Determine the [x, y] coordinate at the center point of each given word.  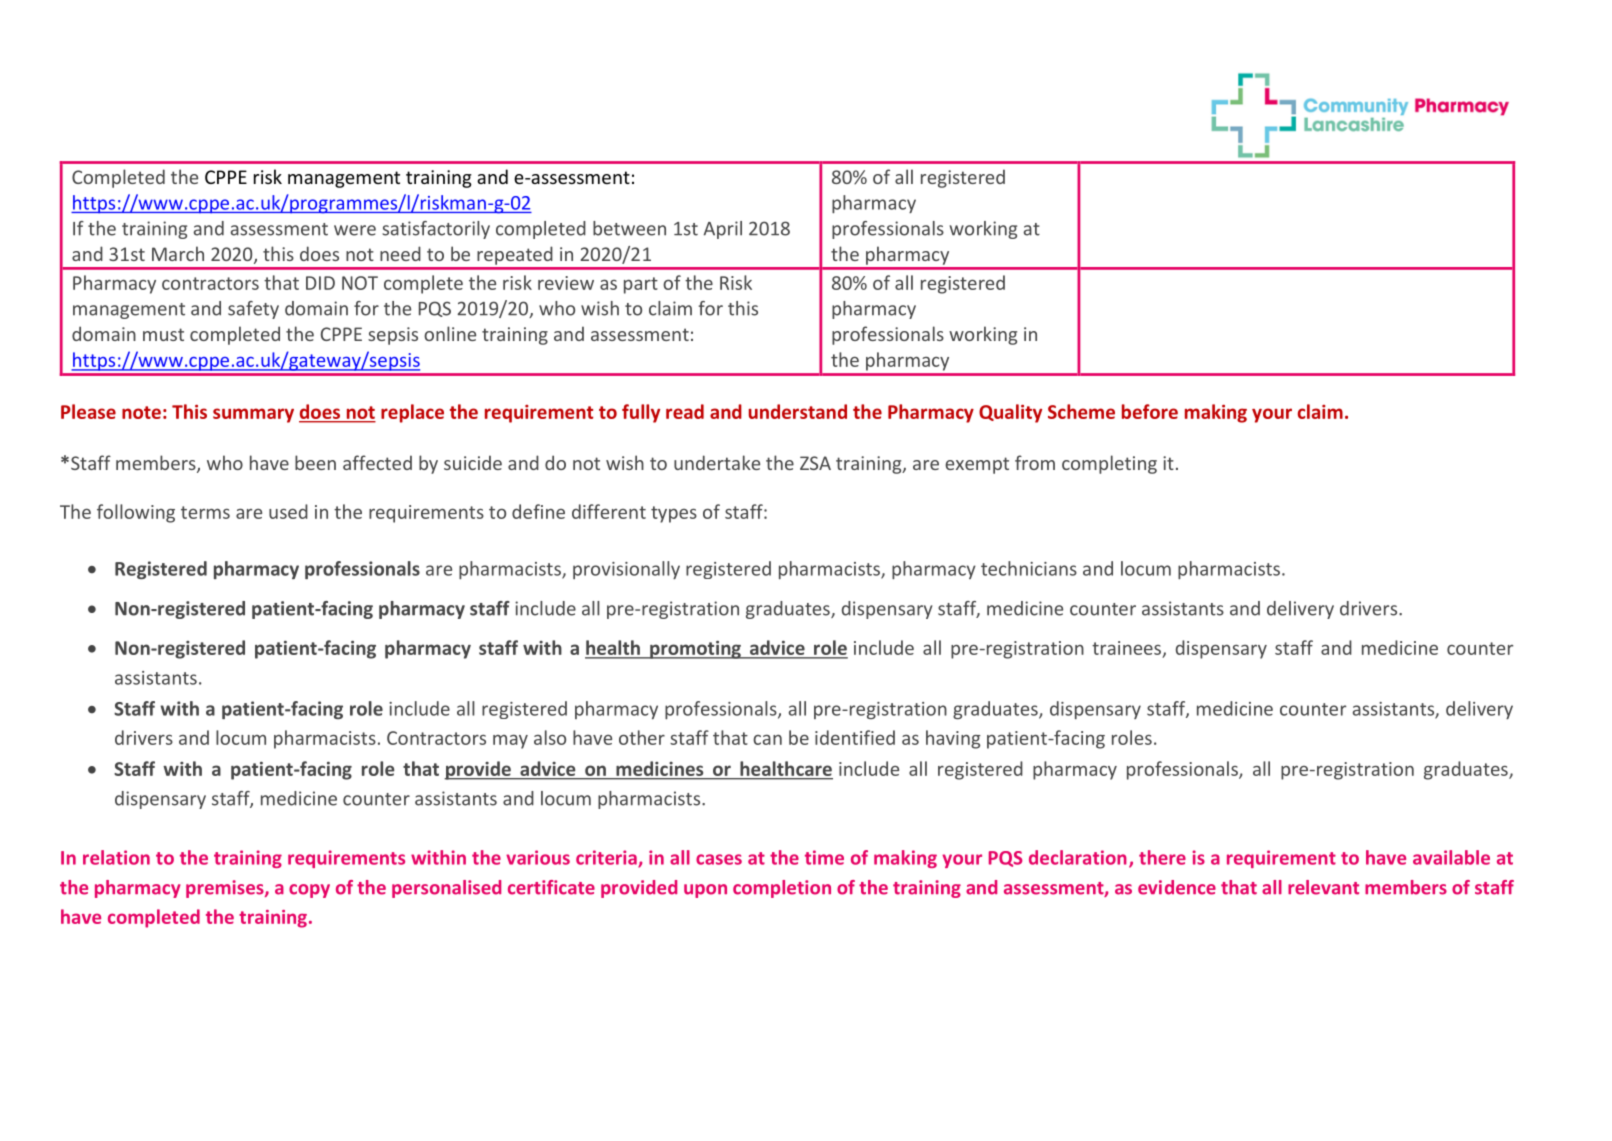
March [178, 253]
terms [205, 512]
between [629, 228]
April [723, 230]
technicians [1029, 568]
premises [226, 889]
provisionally [626, 570]
